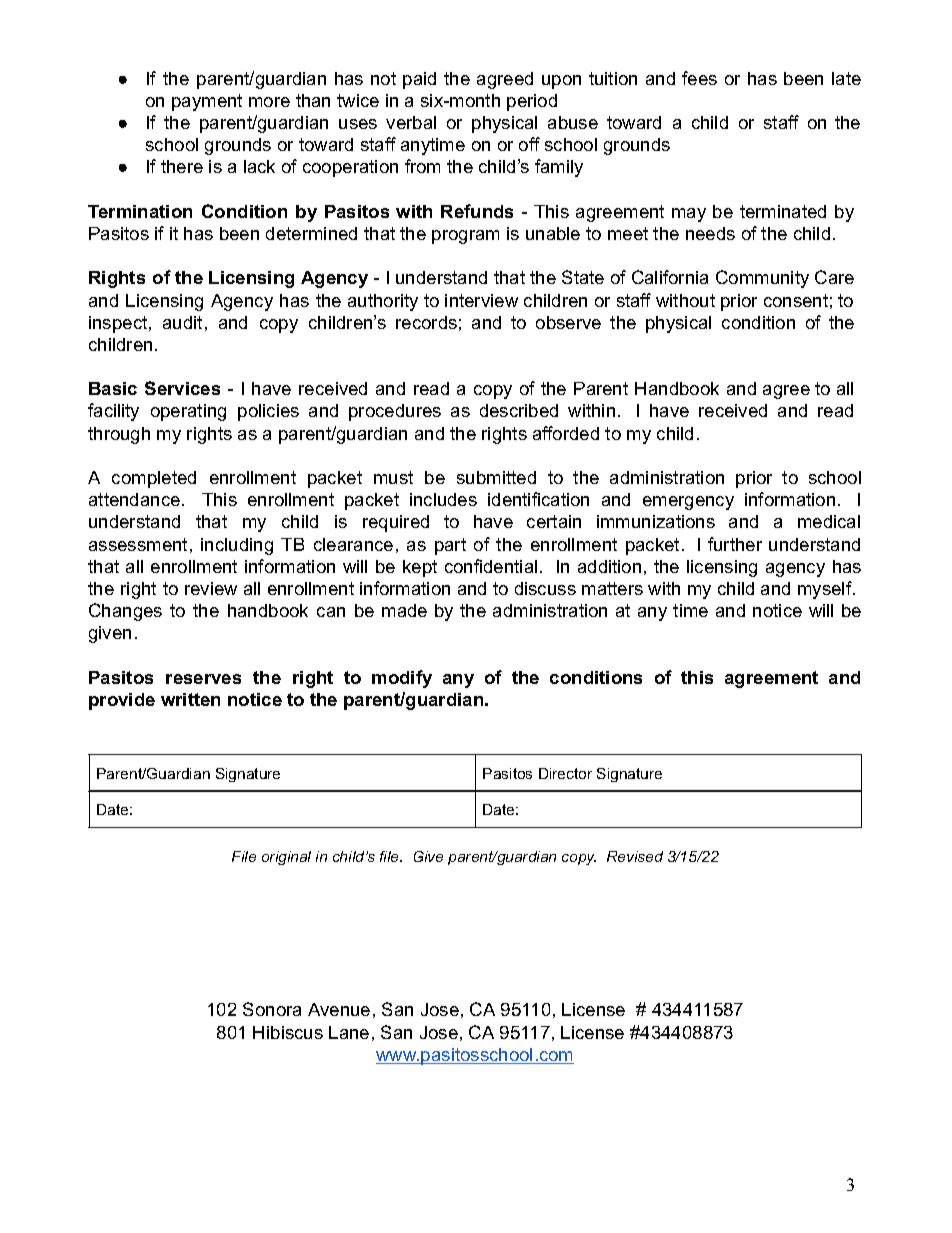  I want to click on Lane, so click(349, 1032).
